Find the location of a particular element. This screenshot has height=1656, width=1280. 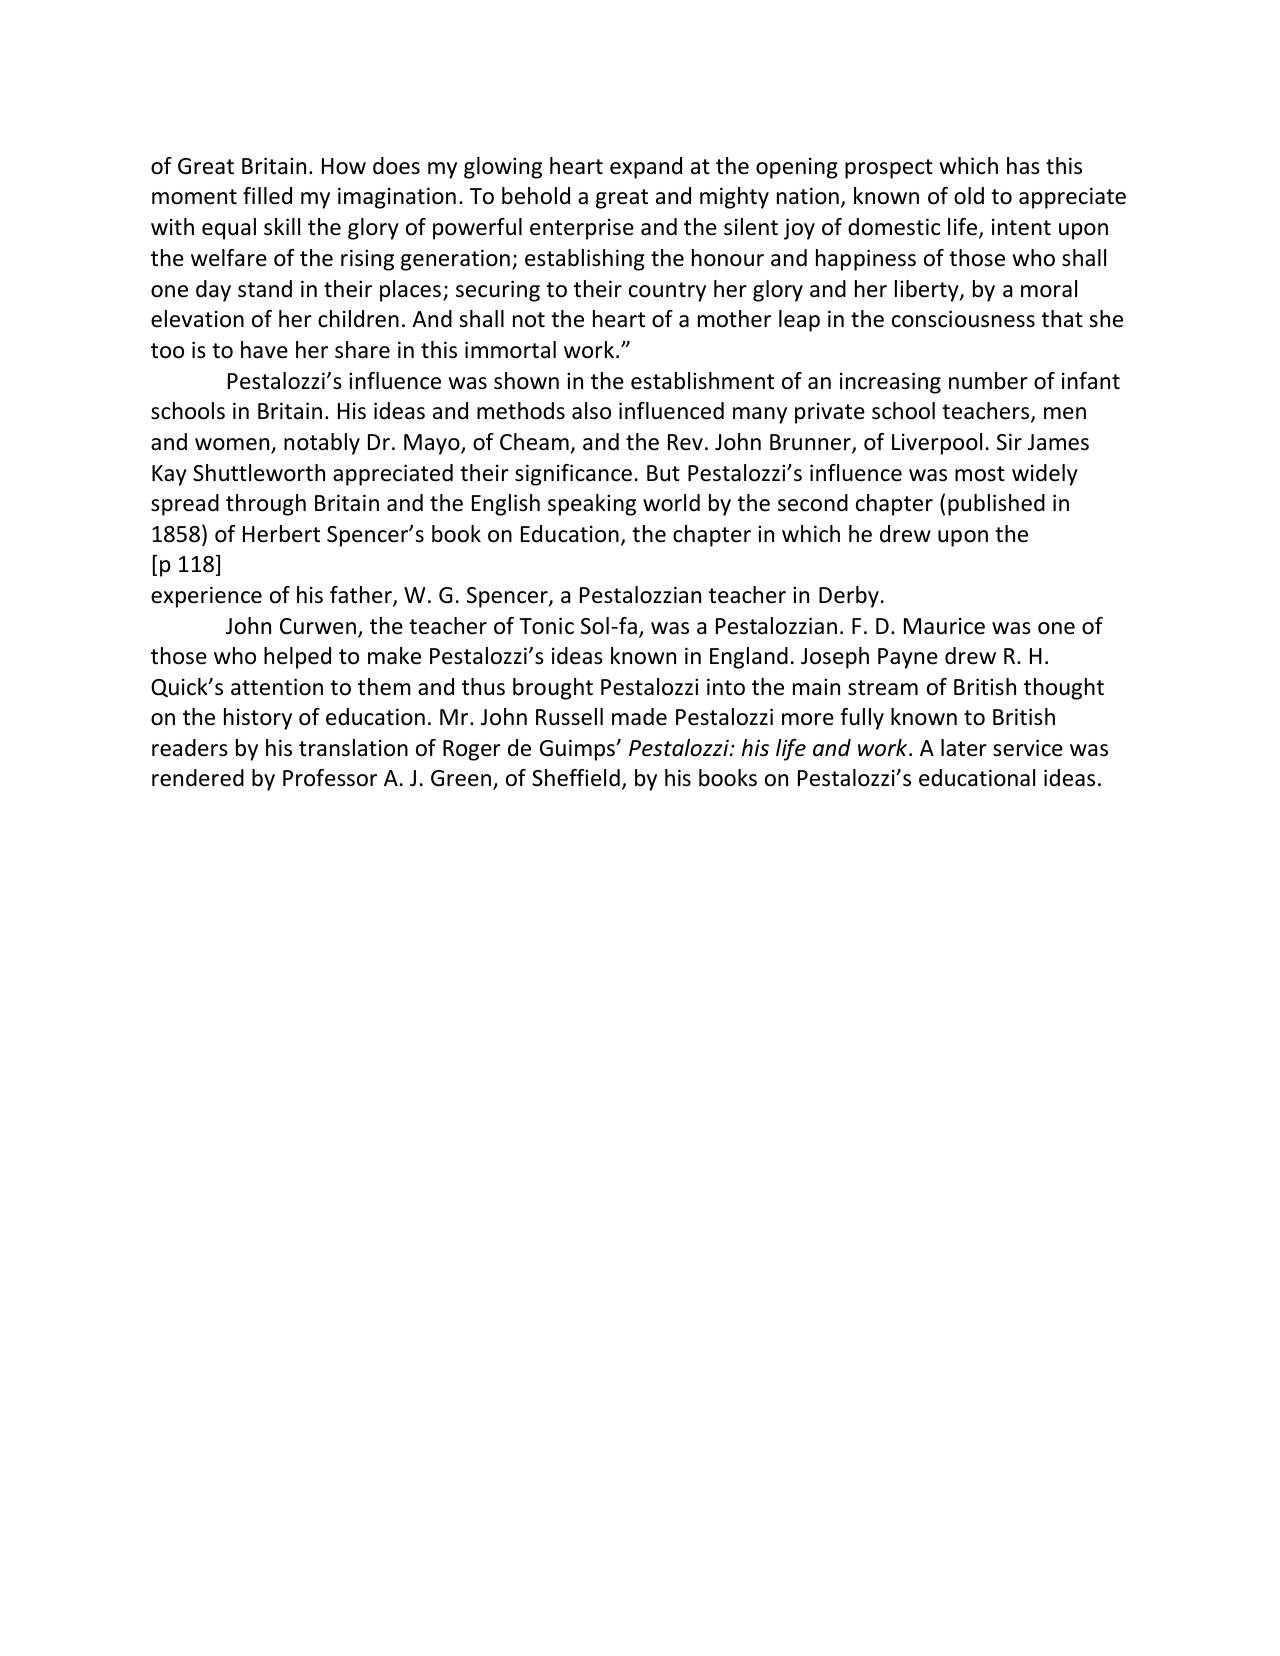

has is located at coordinates (1023, 166).
